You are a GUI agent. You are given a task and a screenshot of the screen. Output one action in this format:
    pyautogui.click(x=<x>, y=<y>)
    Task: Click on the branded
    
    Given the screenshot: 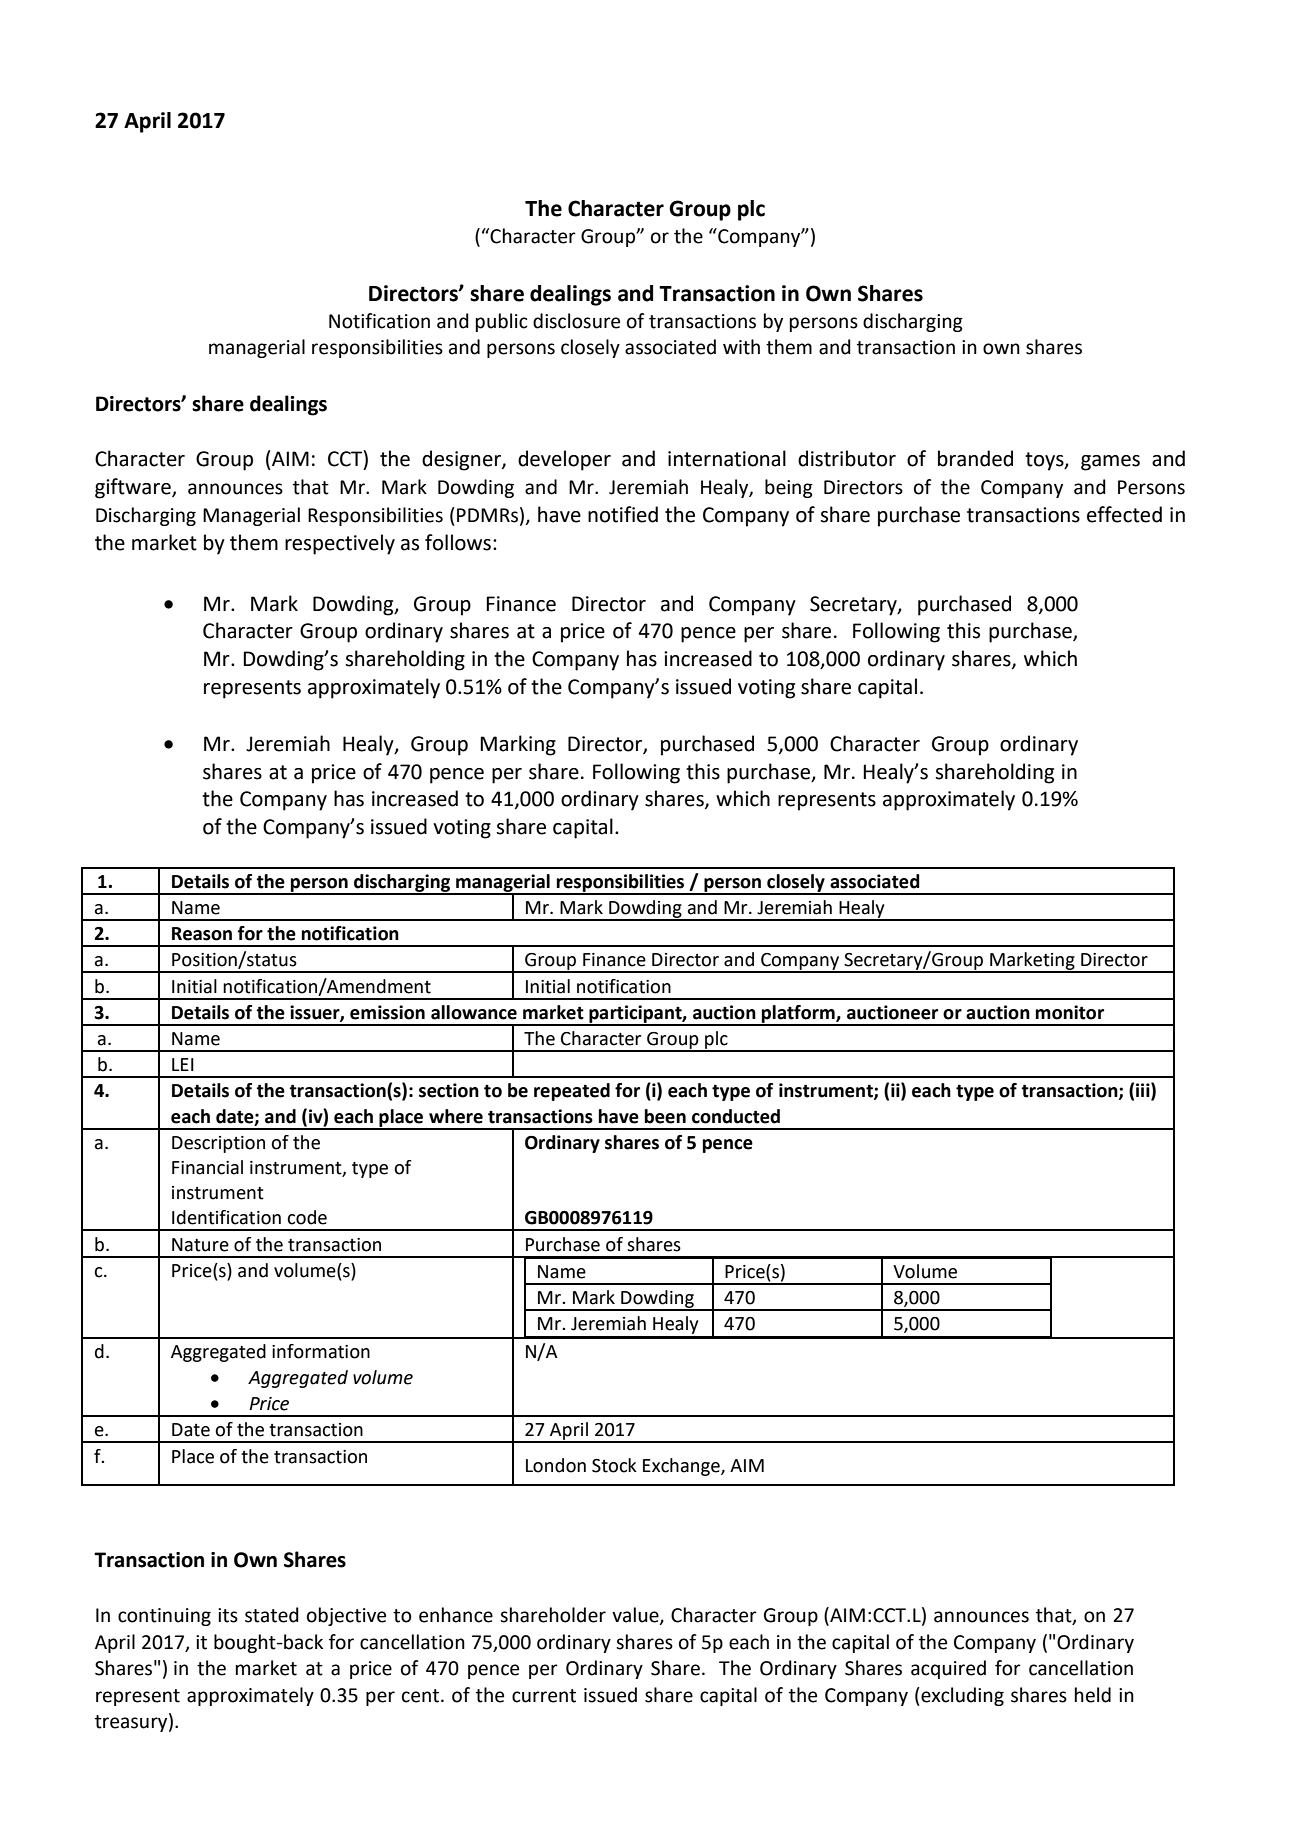 What is the action you would take?
    pyautogui.click(x=975, y=458)
